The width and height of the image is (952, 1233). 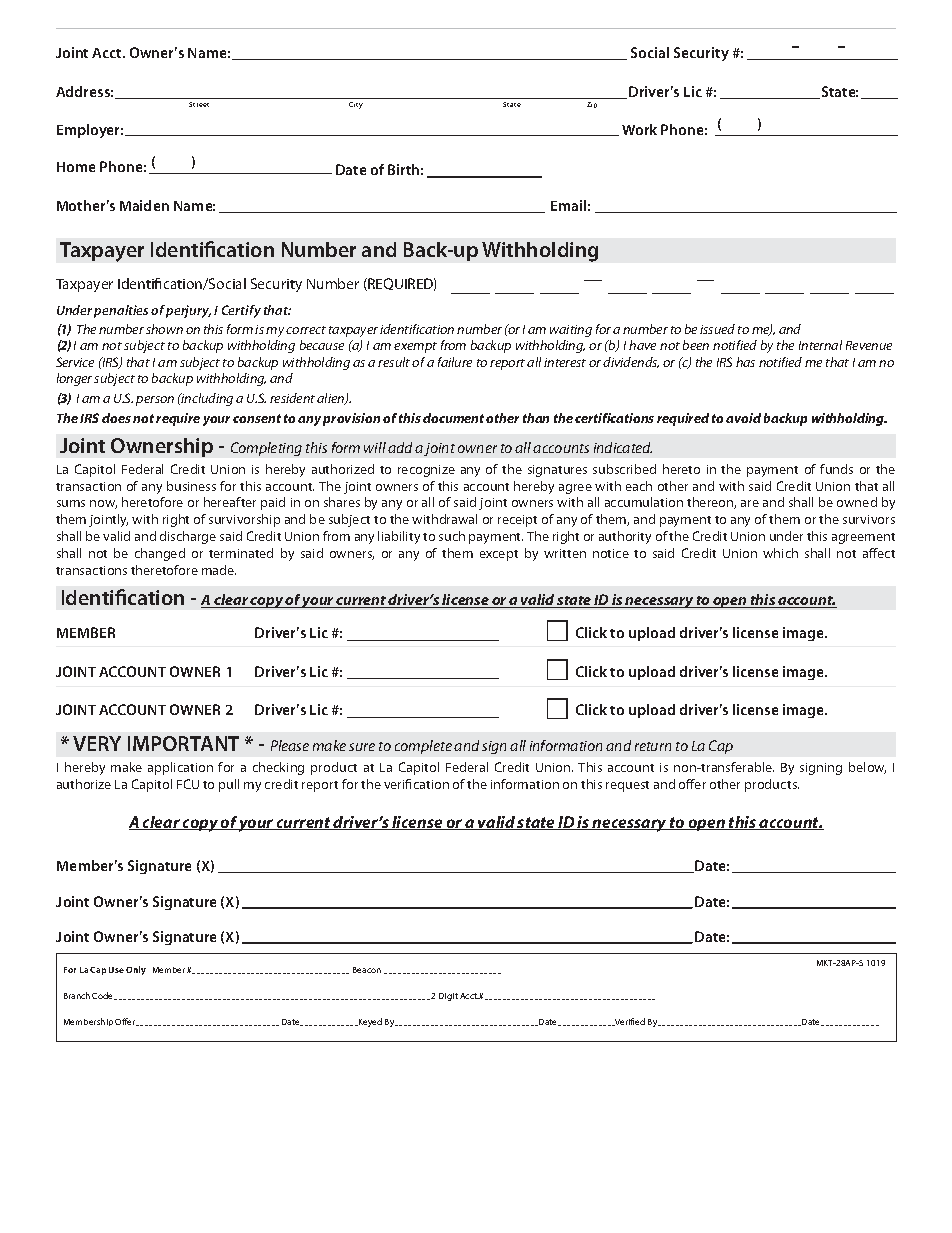 What do you see at coordinates (743, 418) in the image?
I see `avoid` at bounding box center [743, 418].
